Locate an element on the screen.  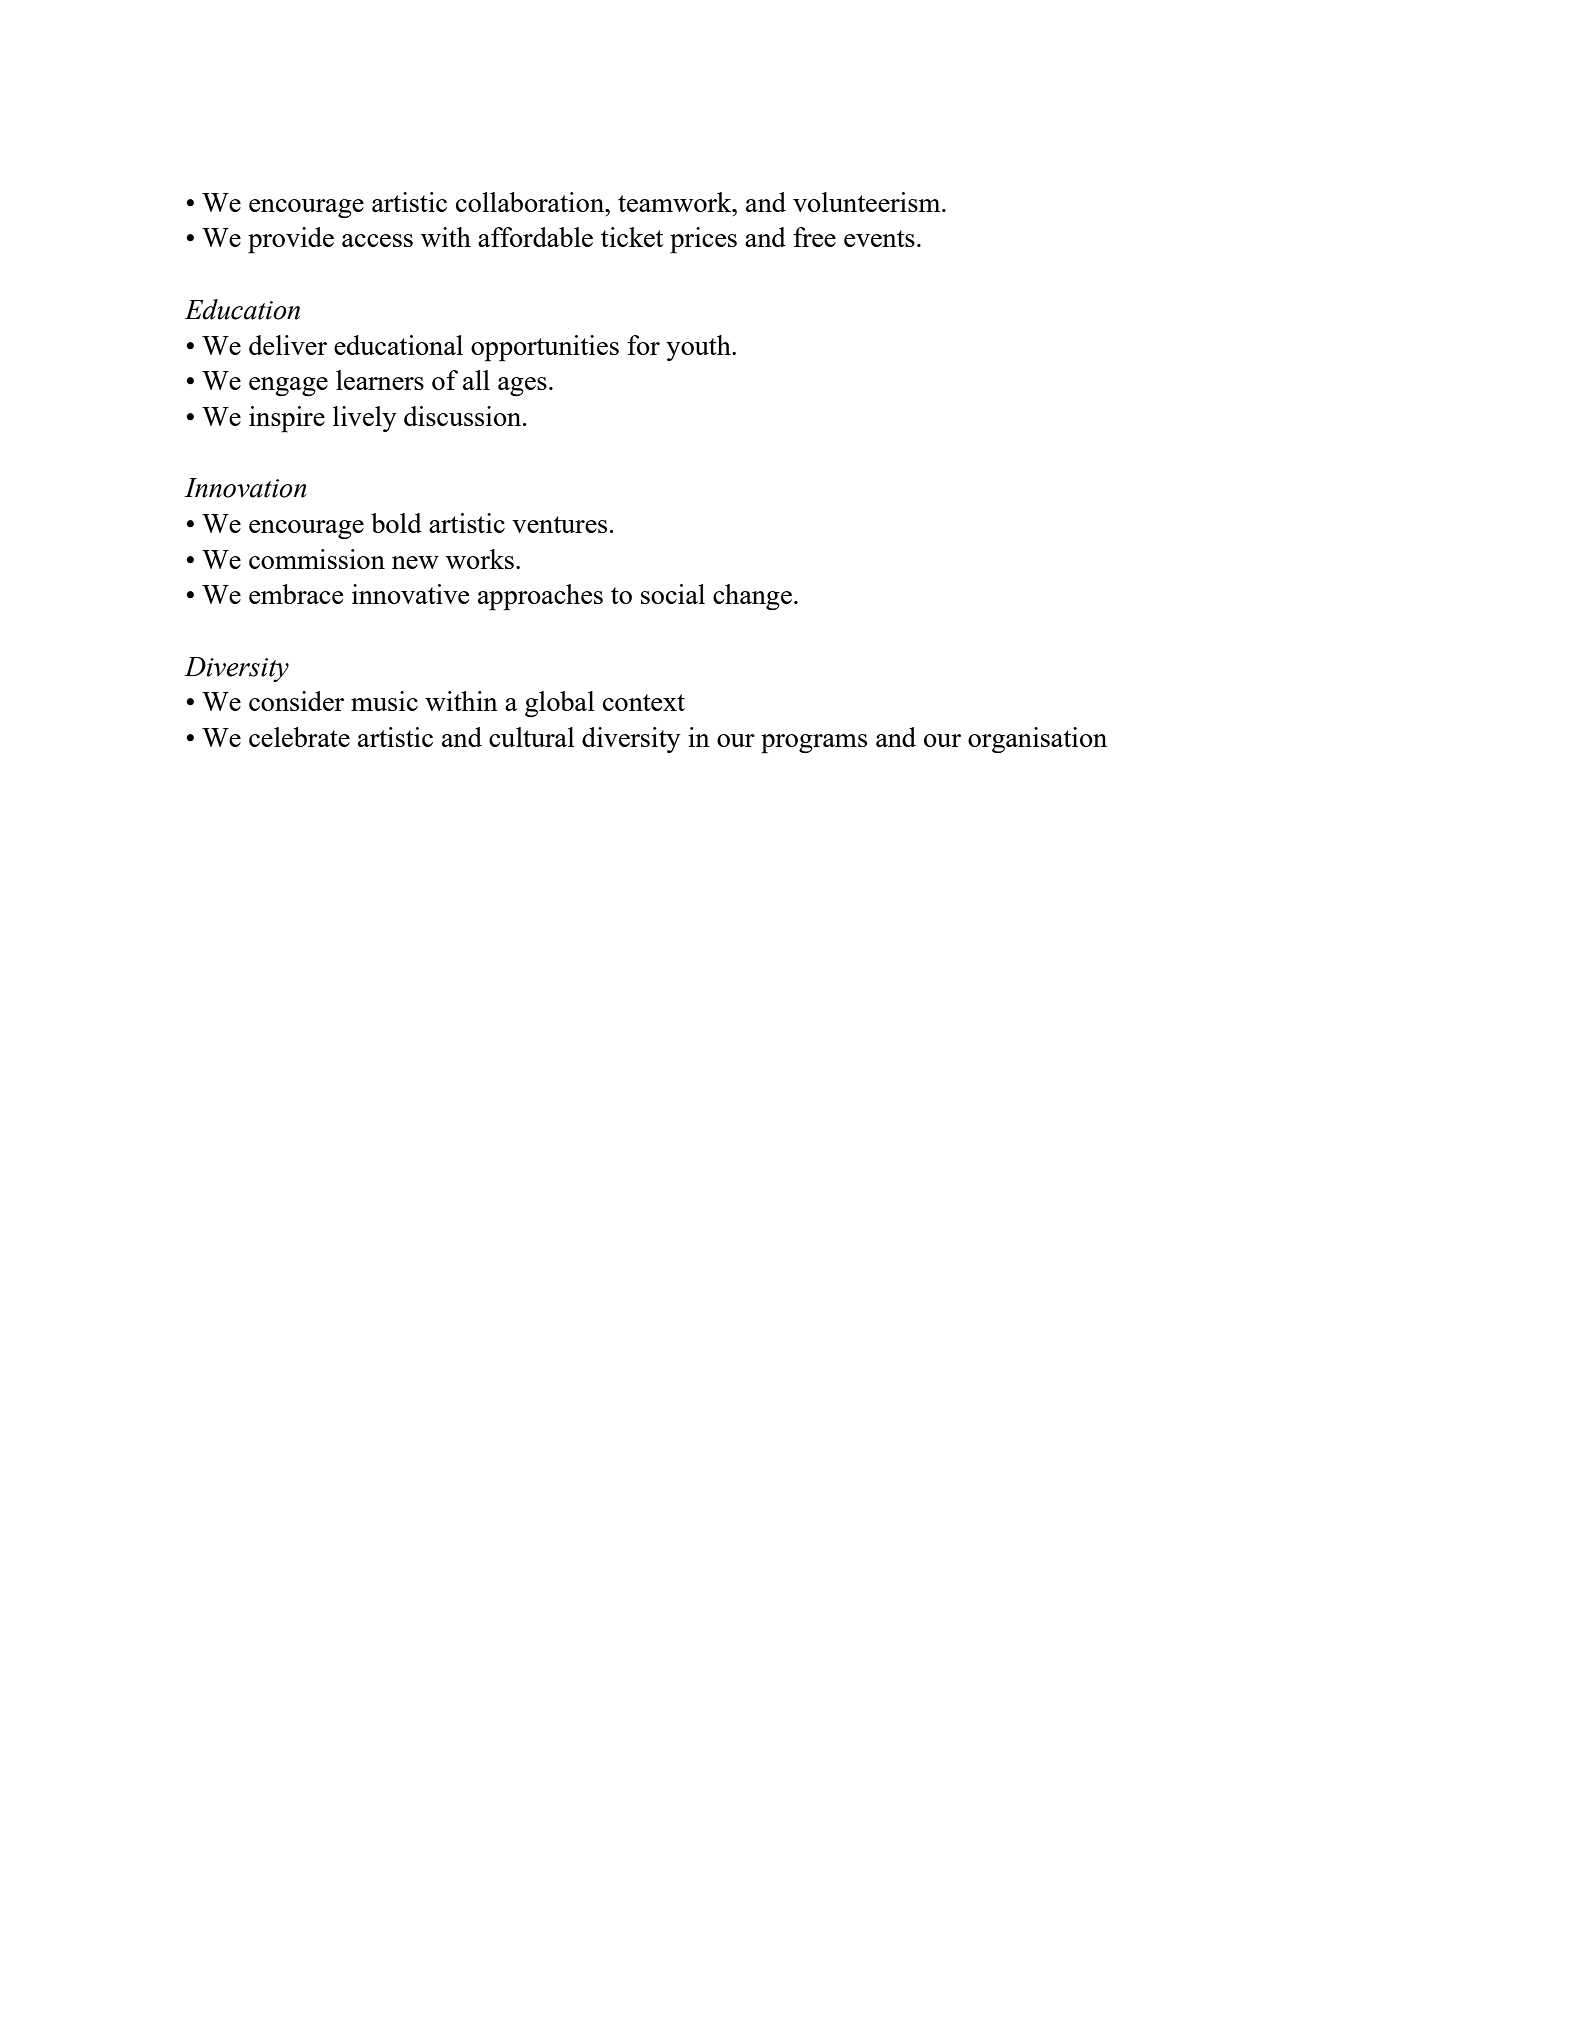
commission is located at coordinates (317, 559).
